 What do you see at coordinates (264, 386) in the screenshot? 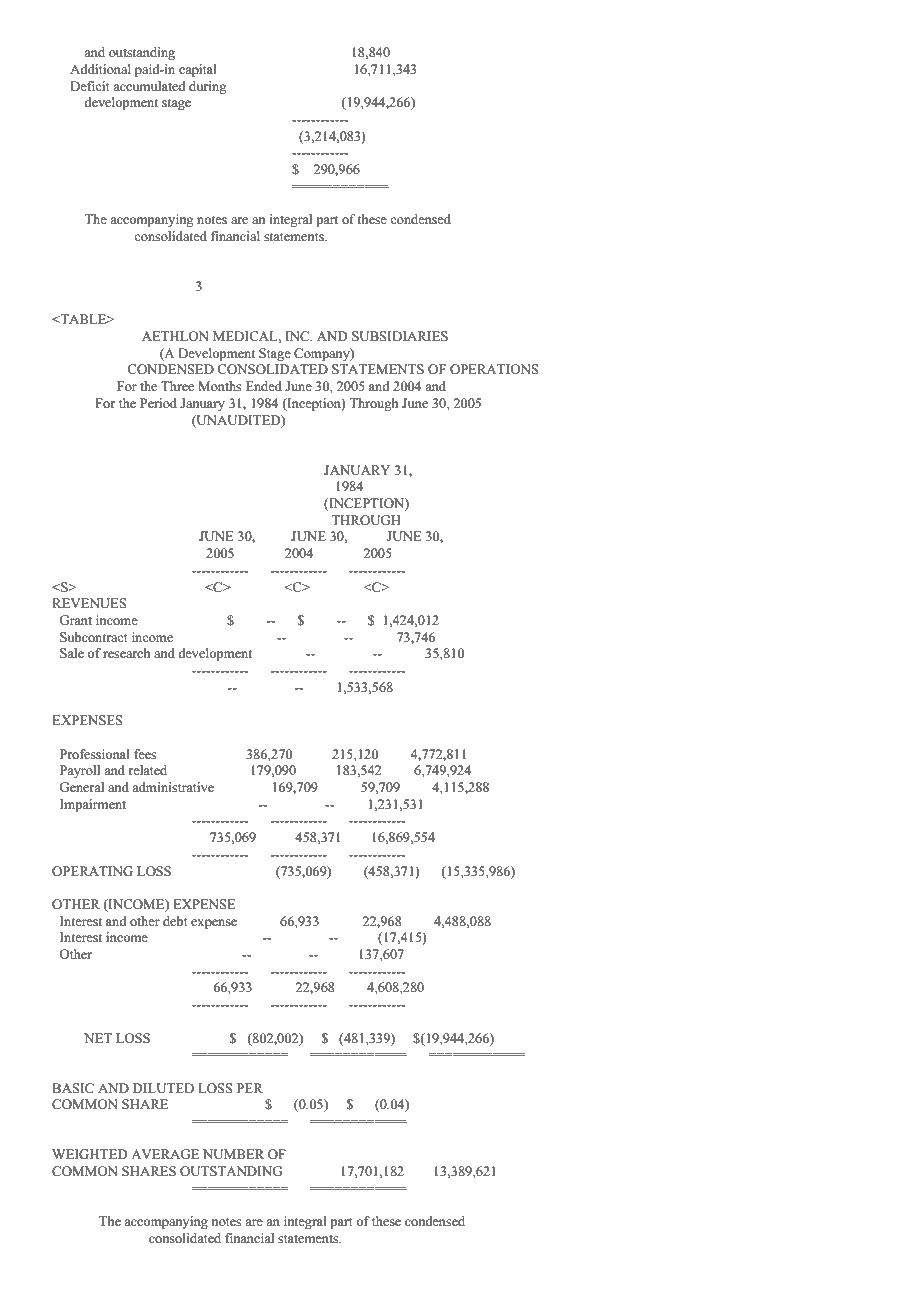
I see `Ended` at bounding box center [264, 386].
